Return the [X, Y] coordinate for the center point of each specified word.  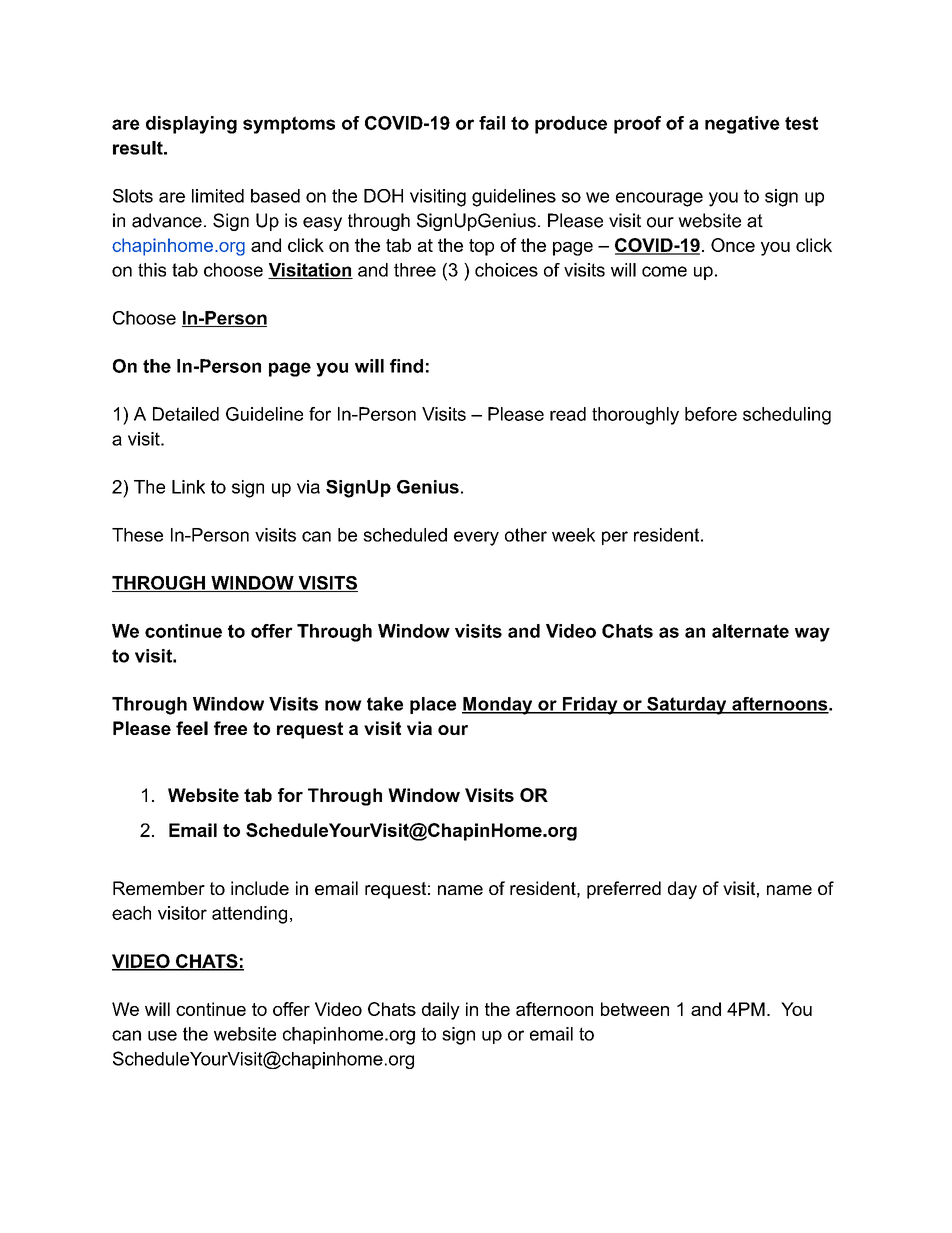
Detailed [186, 414]
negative [742, 125]
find [406, 366]
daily [441, 1011]
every [476, 538]
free [230, 728]
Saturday [687, 706]
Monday [498, 706]
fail [492, 123]
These [137, 535]
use [162, 1035]
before [711, 414]
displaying [191, 125]
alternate [750, 631]
